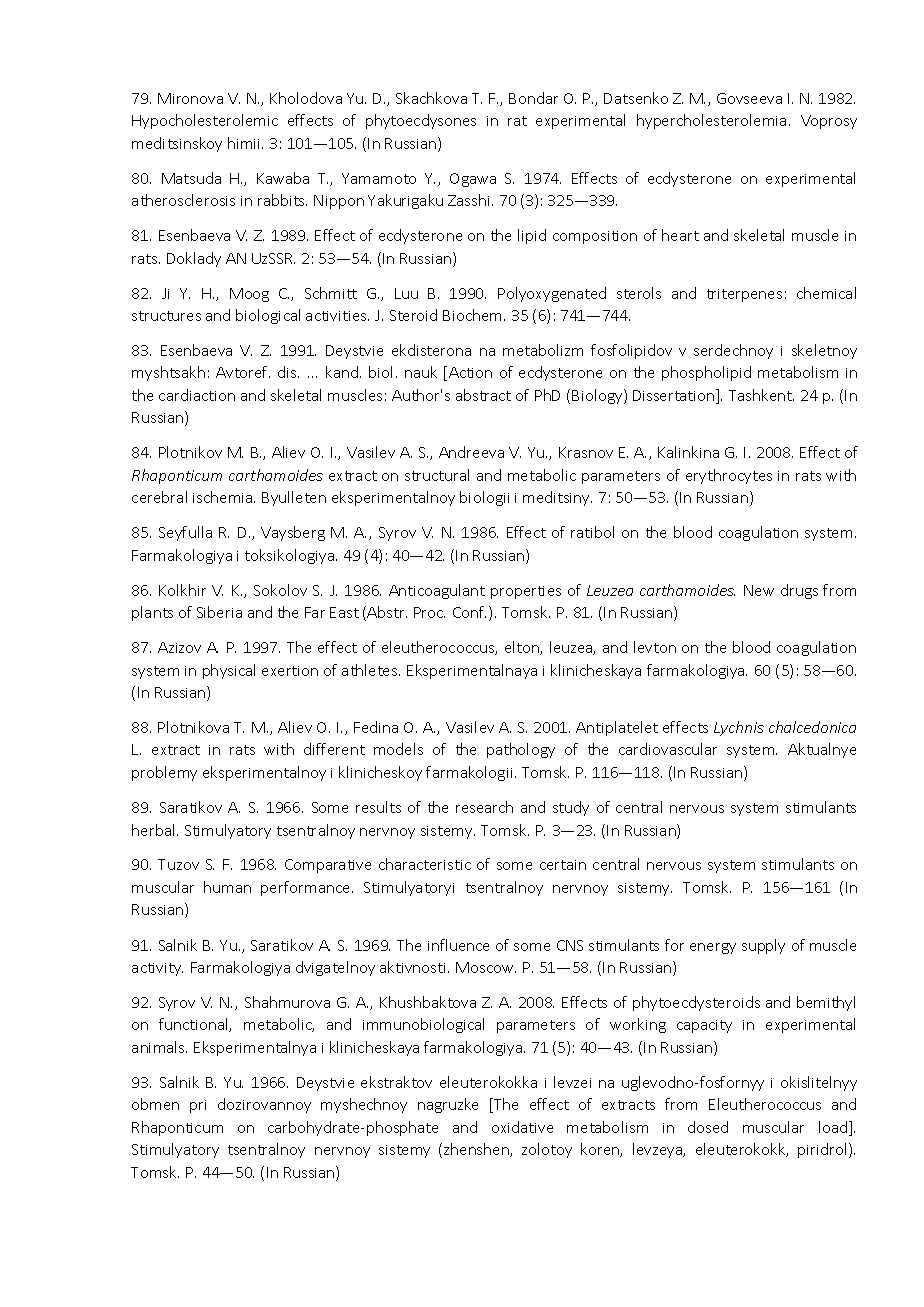 The width and height of the screenshot is (924, 1307). Describe the element at coordinates (219, 612) in the screenshot. I see `Siberia` at that location.
